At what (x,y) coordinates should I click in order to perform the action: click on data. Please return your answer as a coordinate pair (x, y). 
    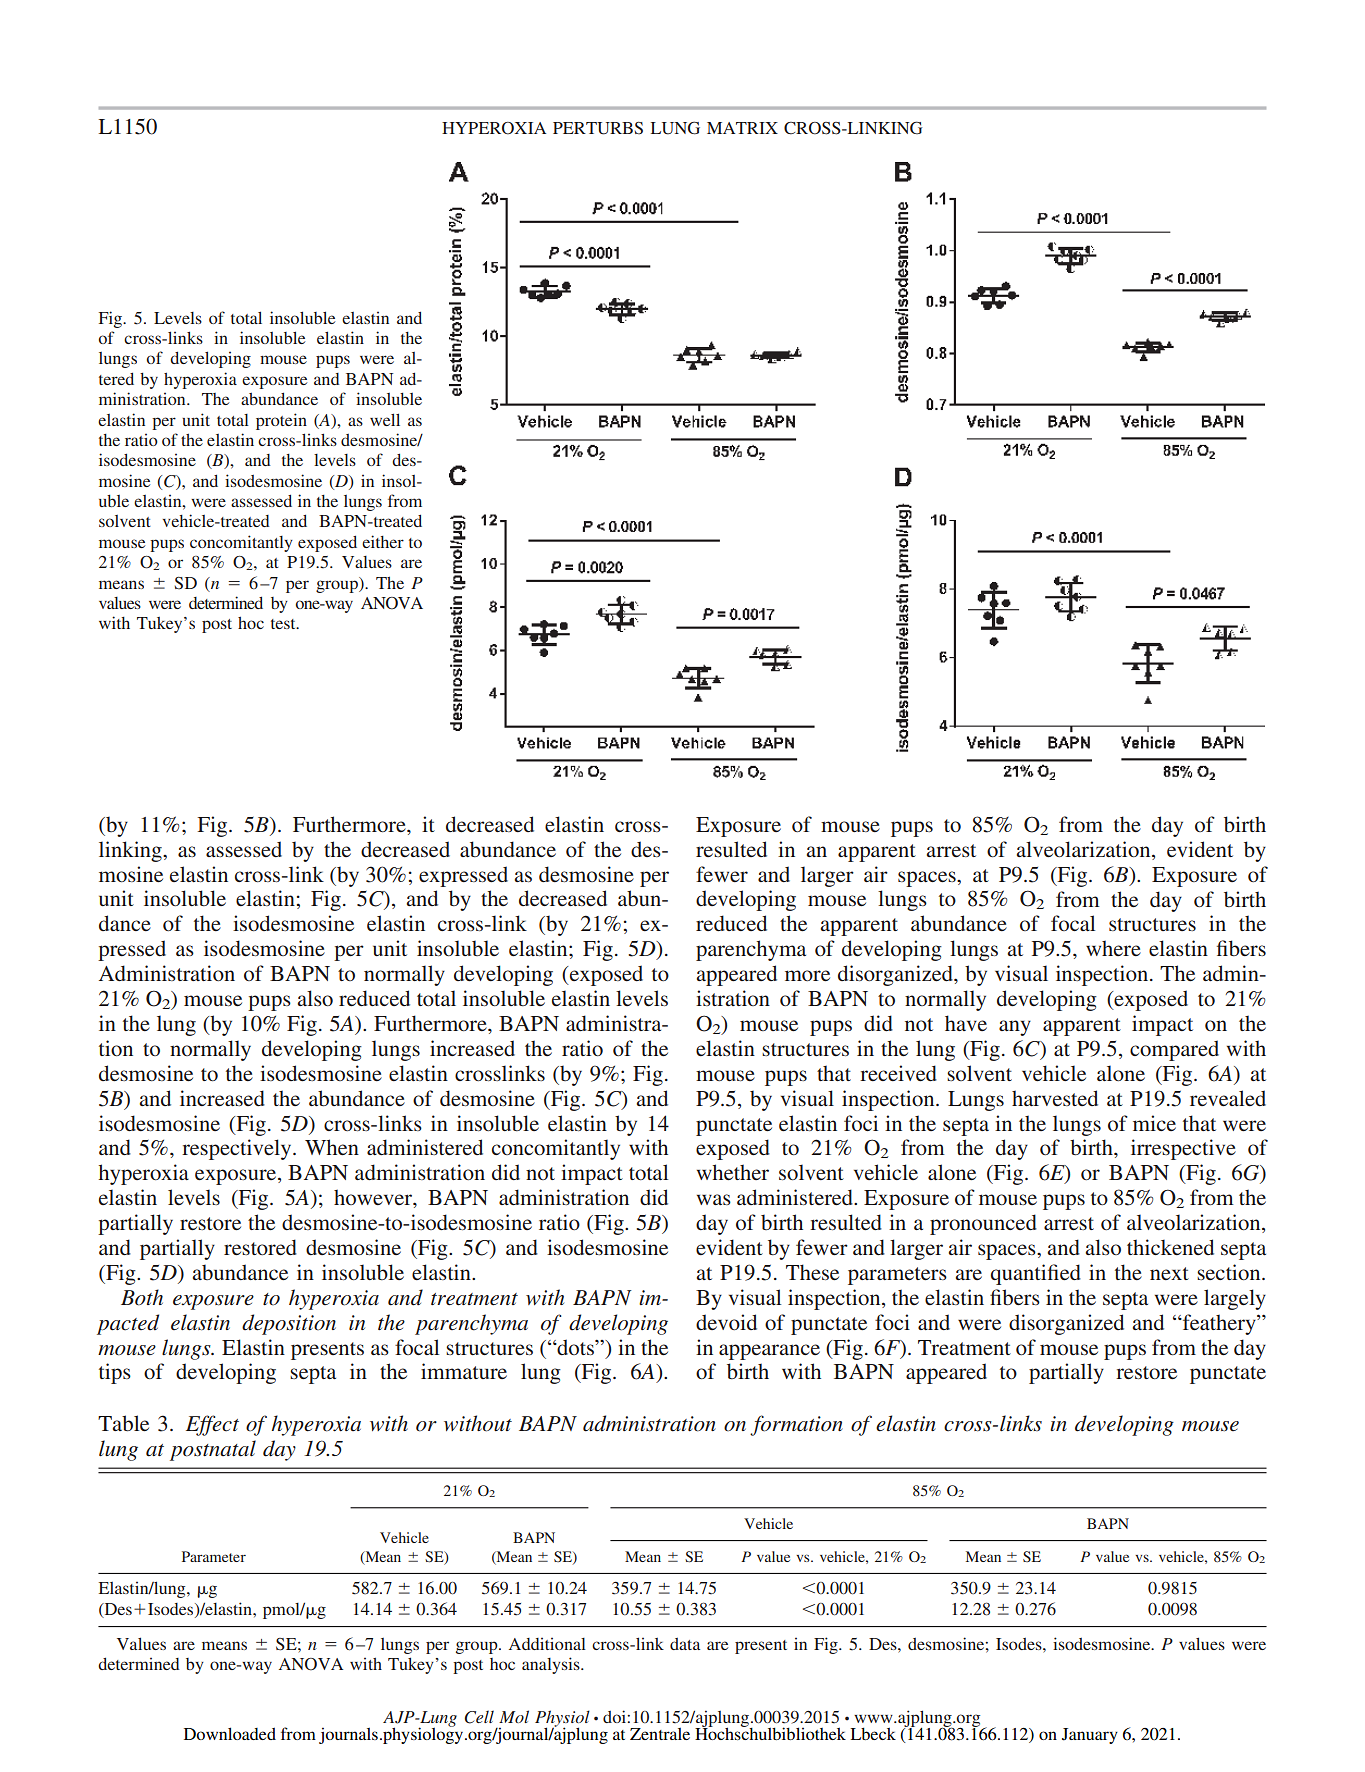
    Looking at the image, I should click on (685, 1644).
